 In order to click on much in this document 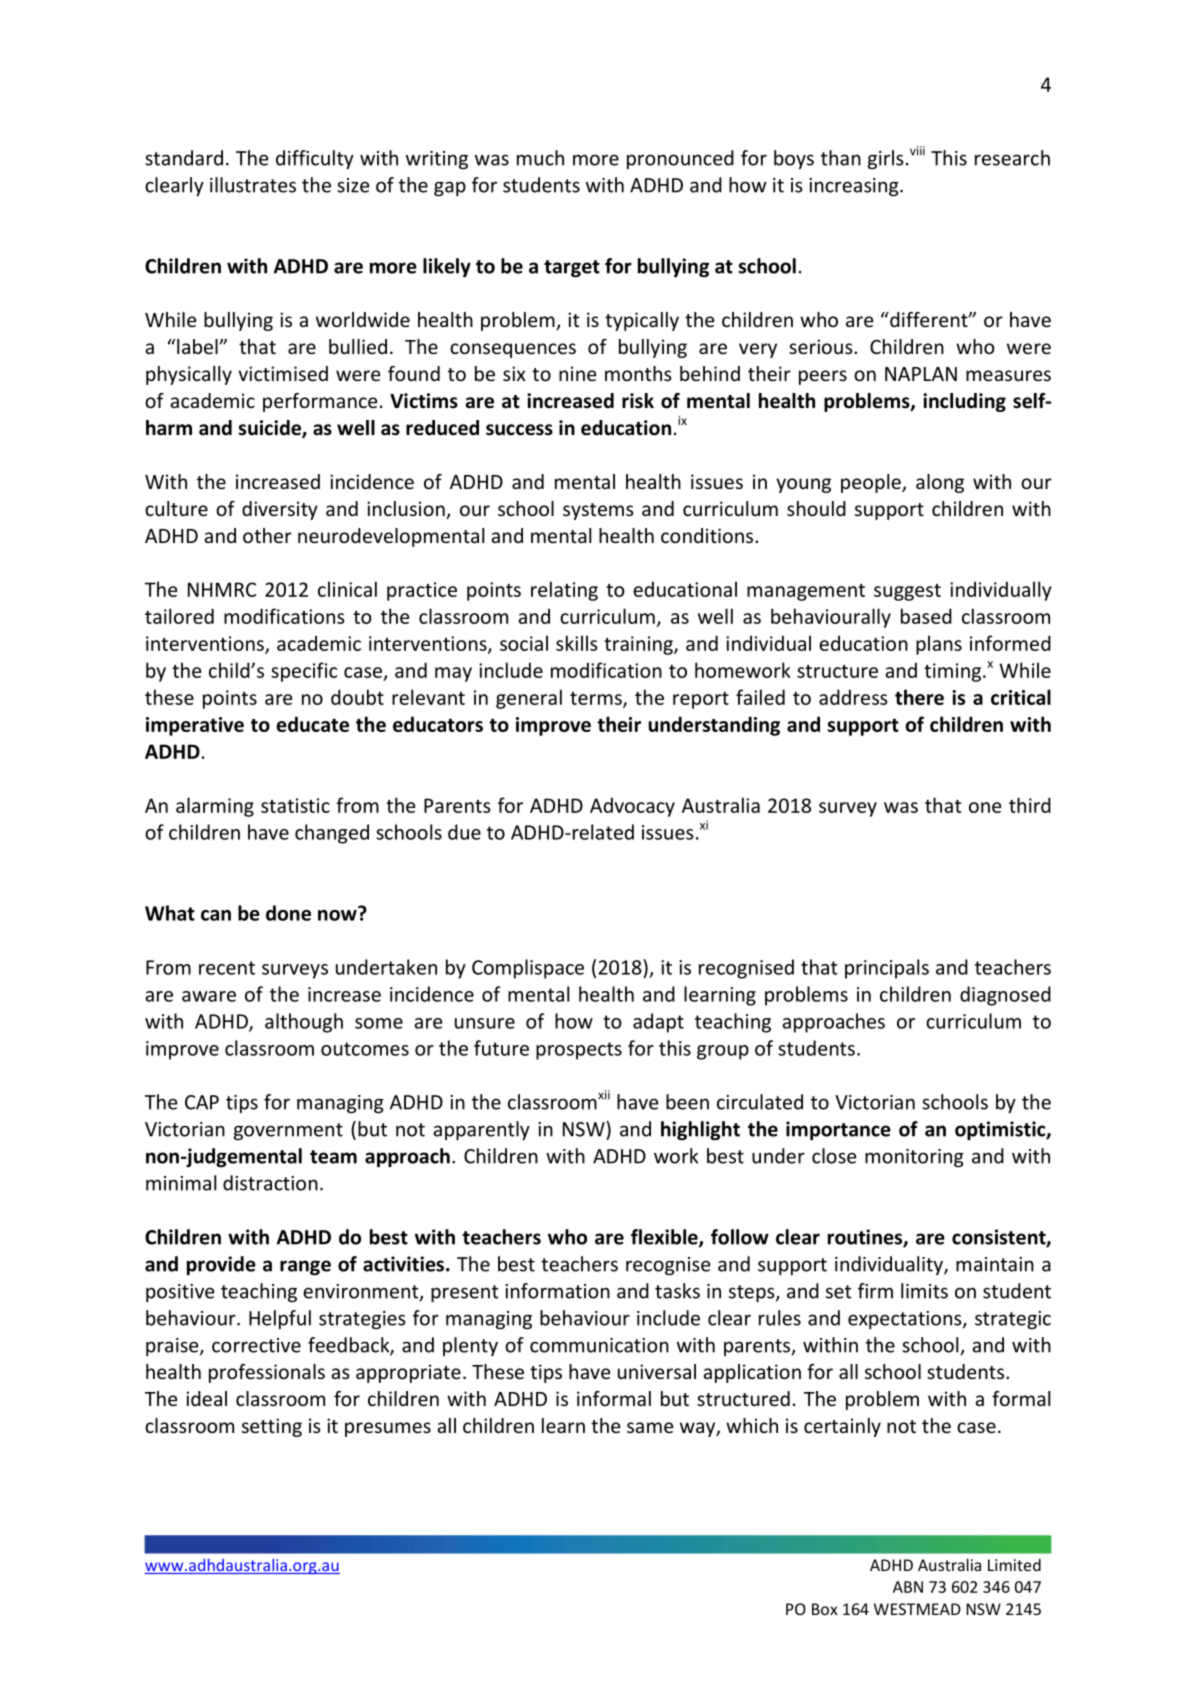, I will do `click(540, 158)`.
